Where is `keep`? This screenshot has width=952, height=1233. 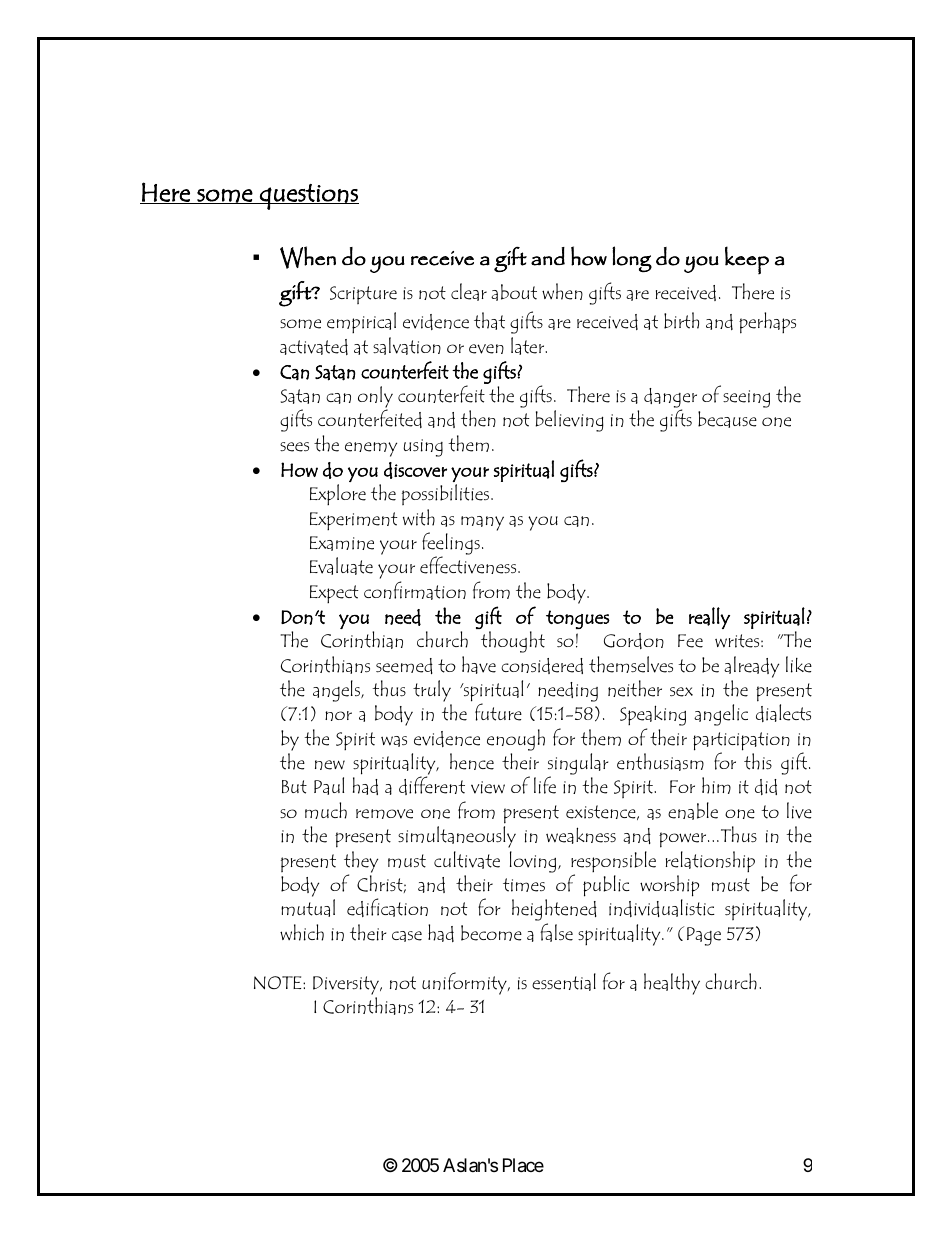
keep is located at coordinates (747, 260).
